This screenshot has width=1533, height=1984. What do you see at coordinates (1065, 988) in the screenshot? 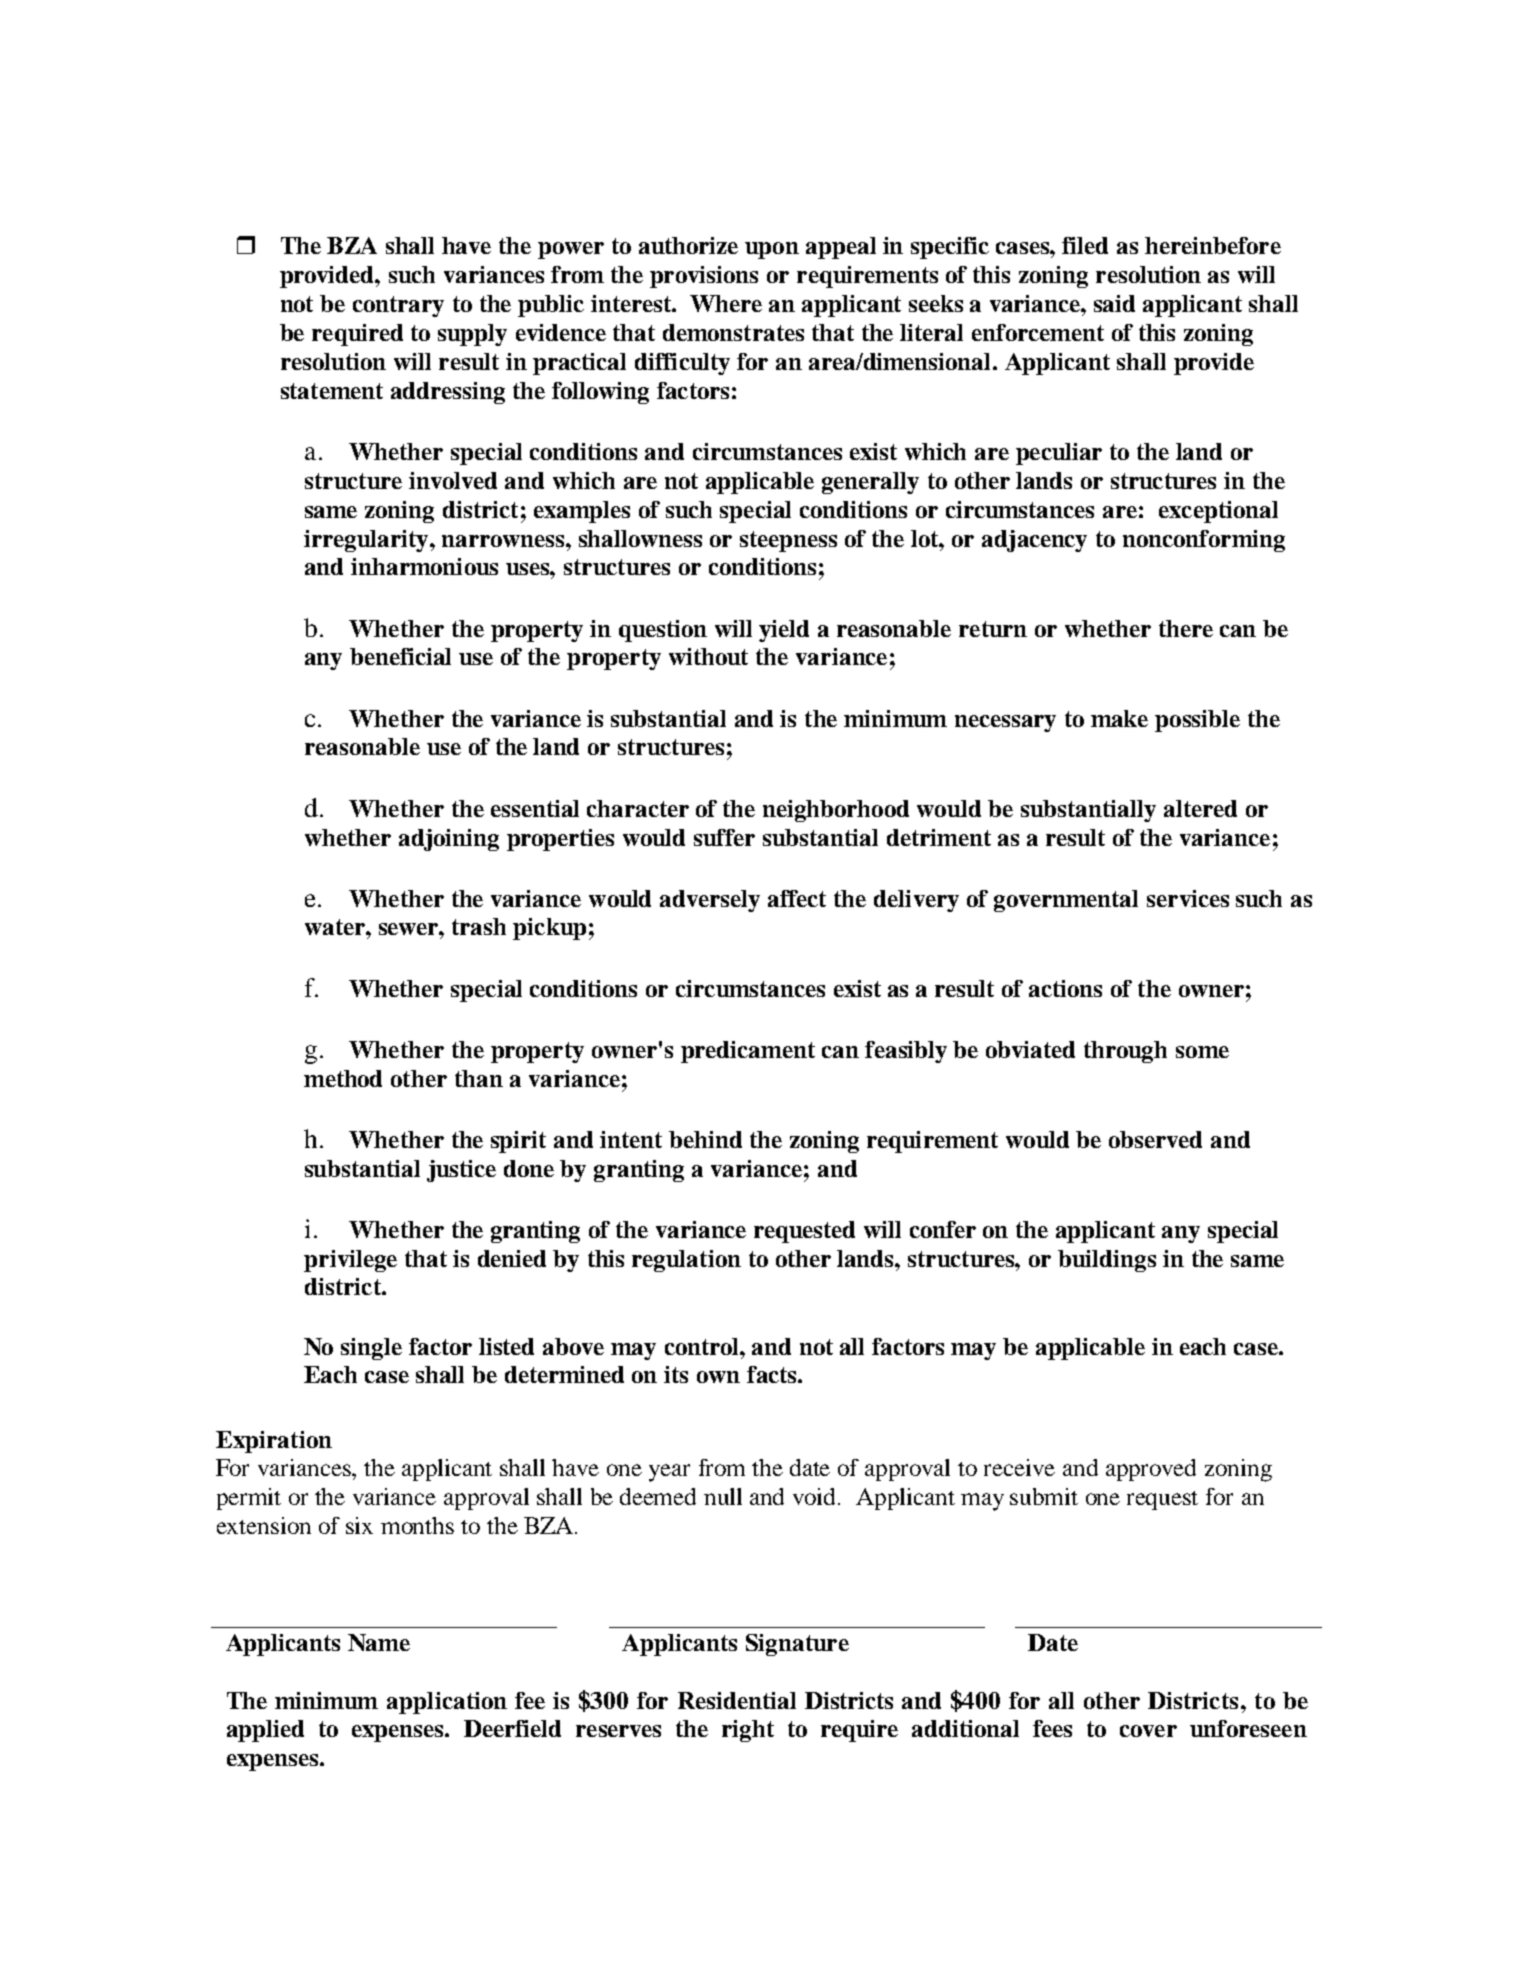
I see `actions` at bounding box center [1065, 988].
